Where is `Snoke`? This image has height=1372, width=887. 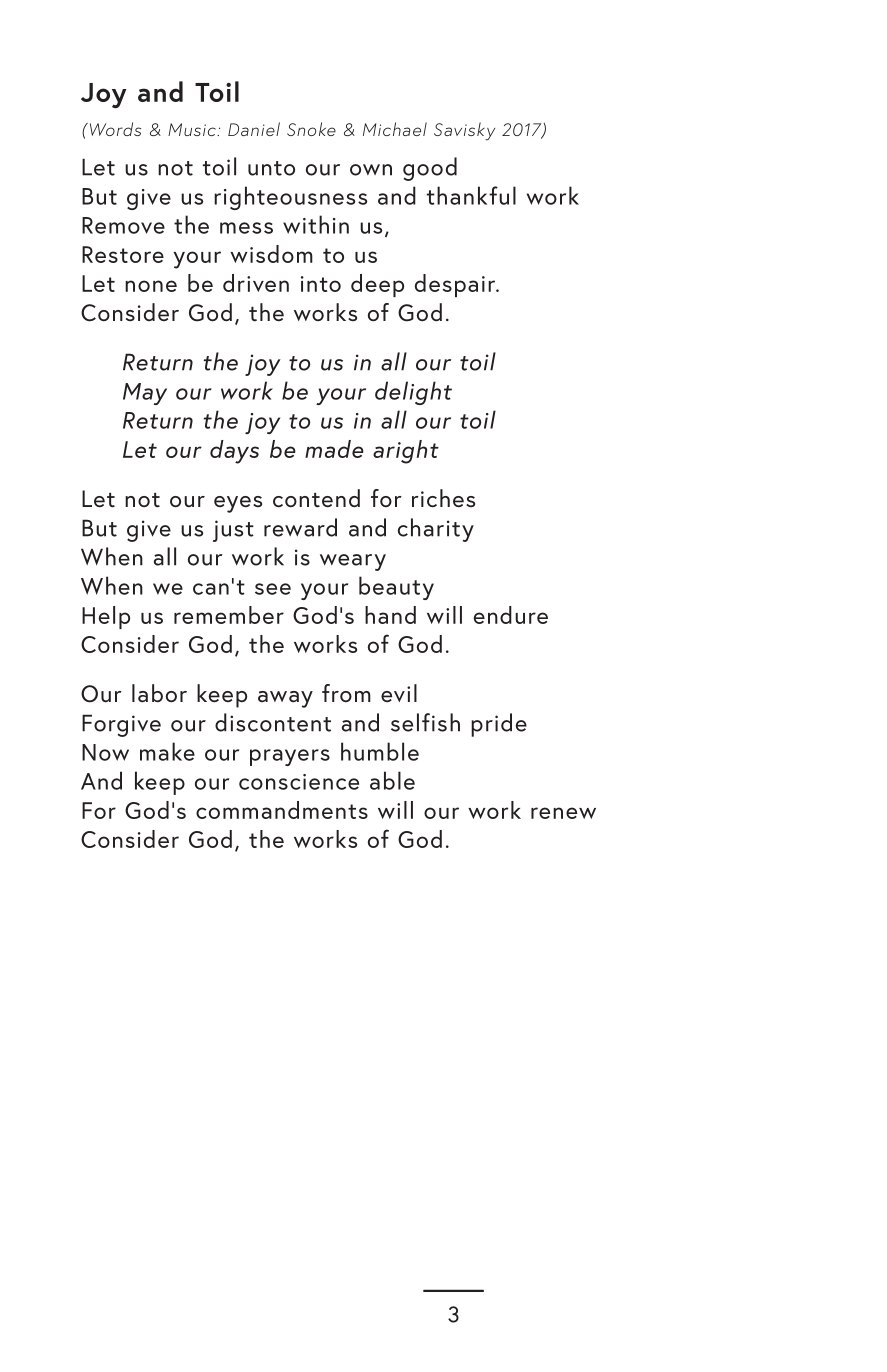 Snoke is located at coordinates (311, 129).
